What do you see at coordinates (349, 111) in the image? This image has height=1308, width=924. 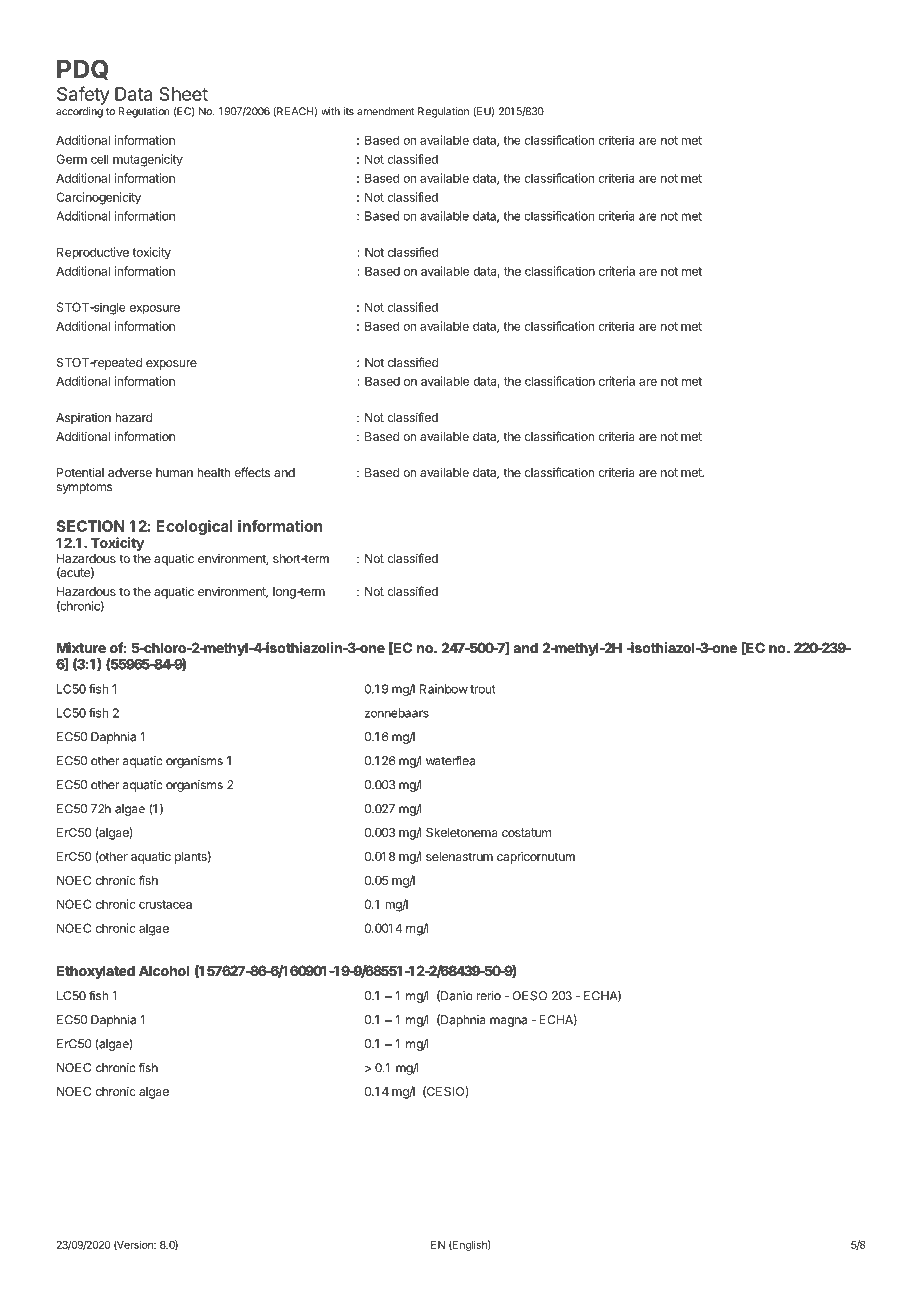 I see `its` at bounding box center [349, 111].
